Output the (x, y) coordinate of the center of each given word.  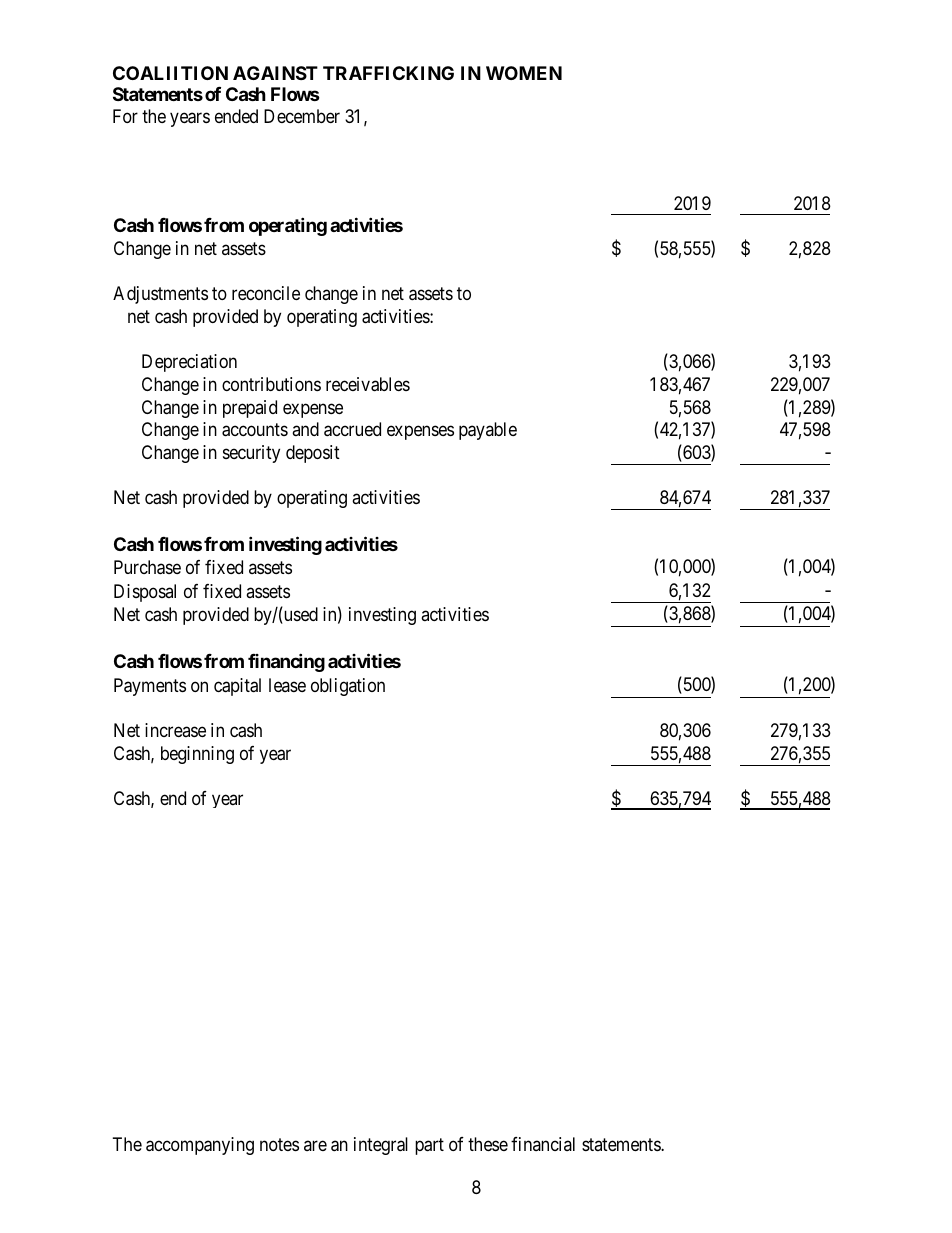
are (315, 1145)
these (488, 1144)
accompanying (200, 1146)
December (302, 116)
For (125, 116)
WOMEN (524, 73)
